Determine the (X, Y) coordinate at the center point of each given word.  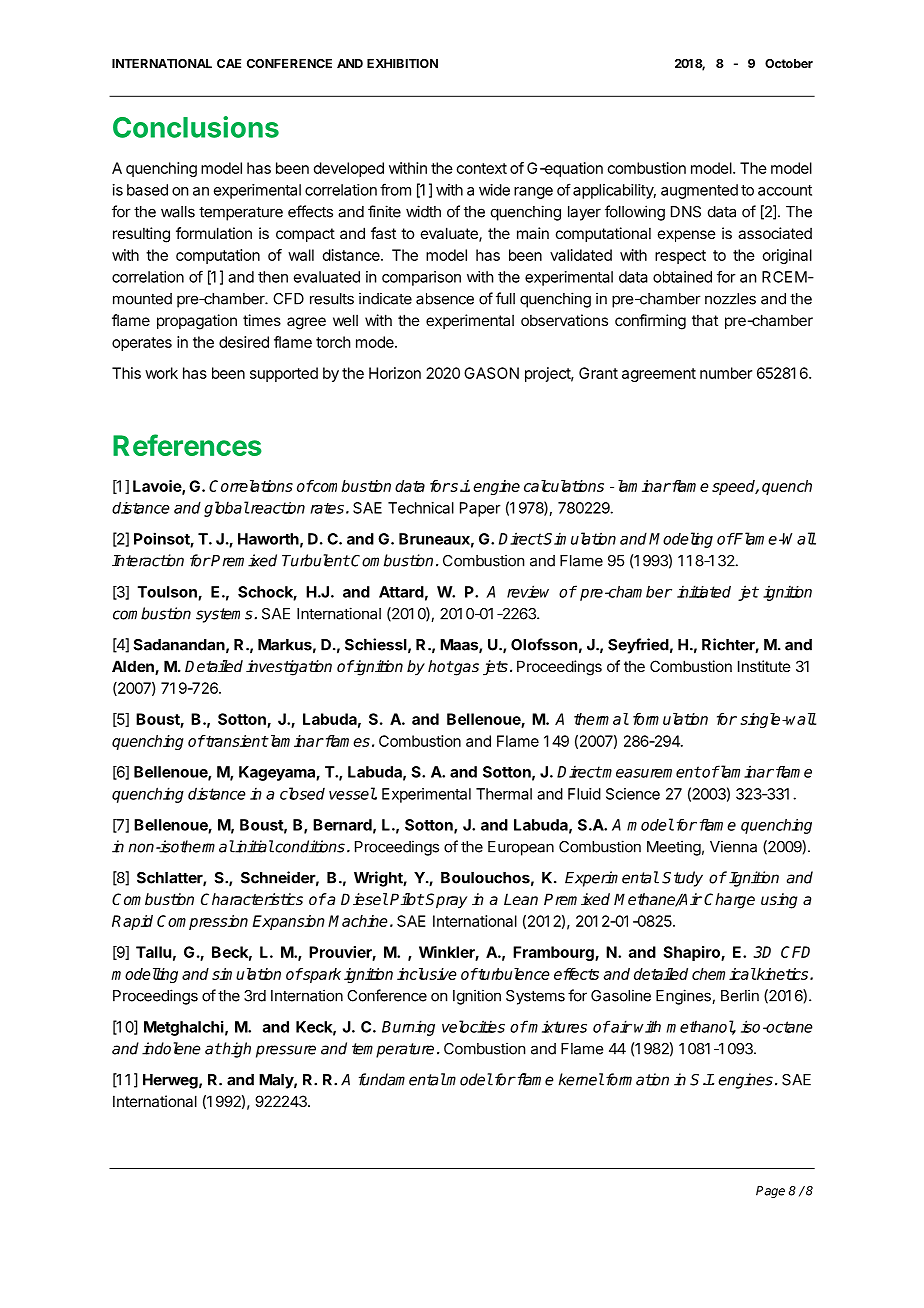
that (705, 320)
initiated (704, 591)
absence (445, 299)
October (789, 63)
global (226, 509)
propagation (197, 322)
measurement (651, 772)
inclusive (427, 974)
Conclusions (196, 127)
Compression (202, 922)
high (236, 1050)
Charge (729, 901)
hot (440, 666)
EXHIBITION (402, 63)
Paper (480, 509)
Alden (134, 667)
